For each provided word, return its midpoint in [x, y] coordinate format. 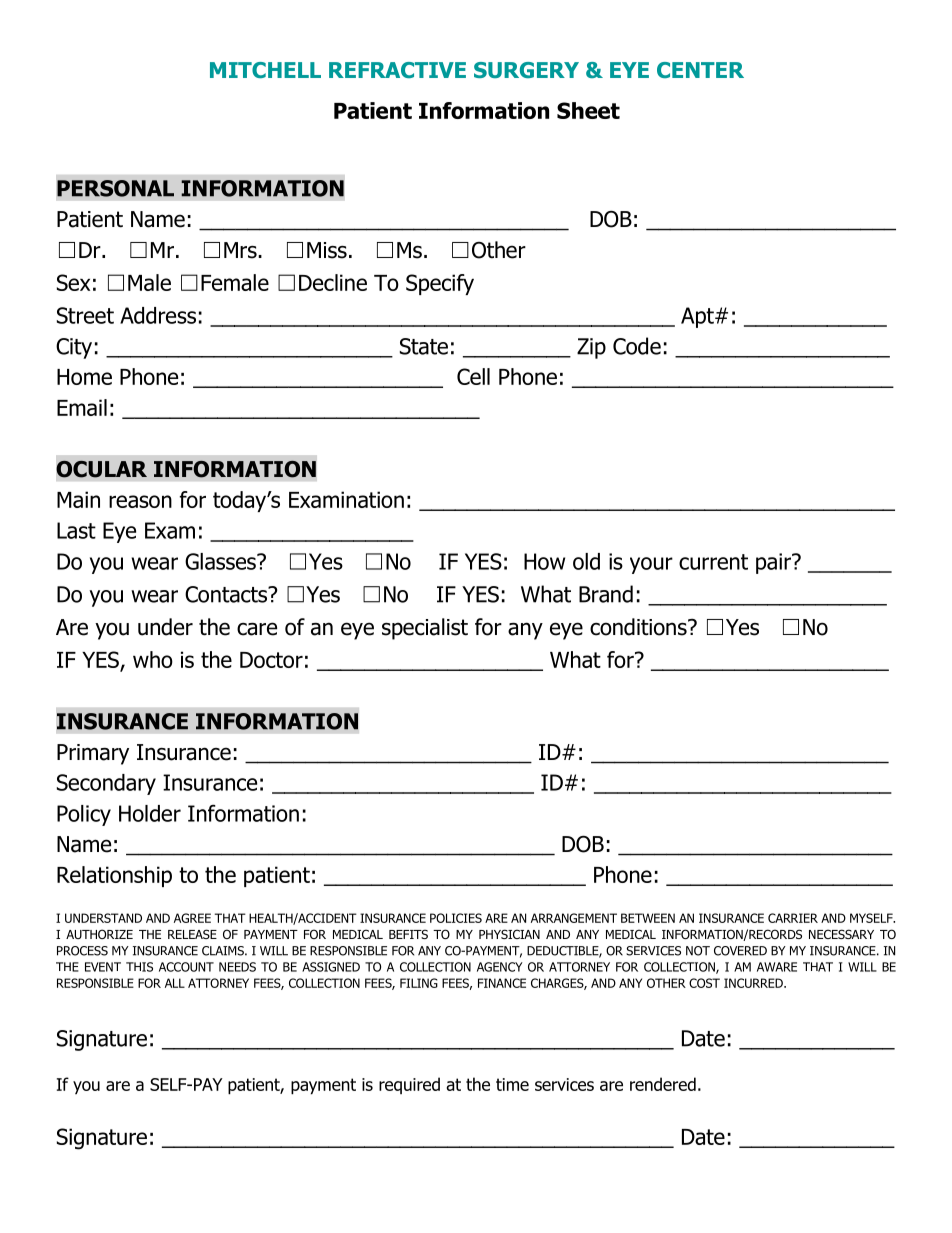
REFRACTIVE [397, 70]
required [409, 1085]
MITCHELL [265, 70]
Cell [473, 376]
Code [637, 346]
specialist [425, 629]
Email [82, 407]
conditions [639, 627]
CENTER [700, 70]
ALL [175, 983]
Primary [93, 754]
